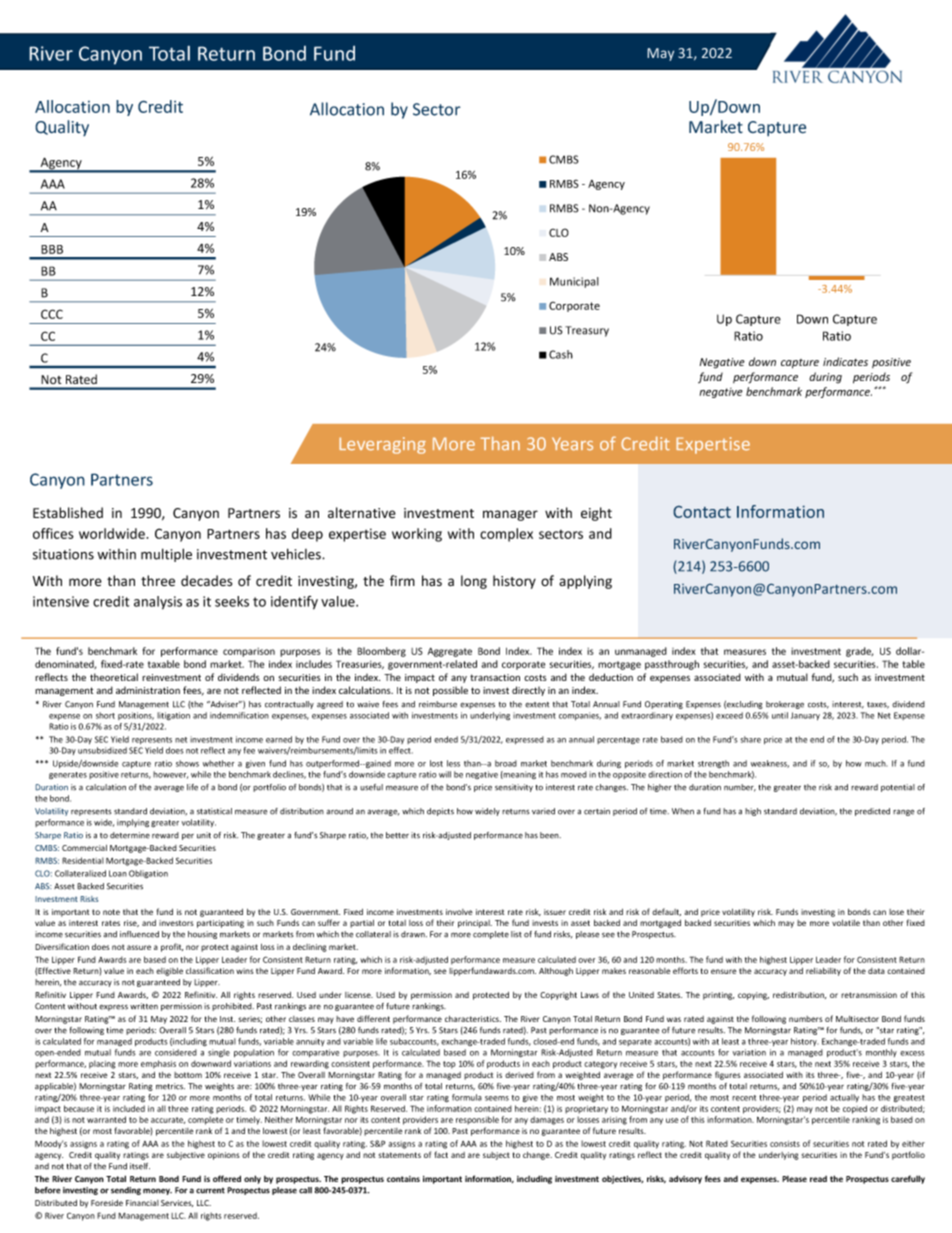  Describe the element at coordinates (845, 361) in the page. I see `indicates` at that location.
